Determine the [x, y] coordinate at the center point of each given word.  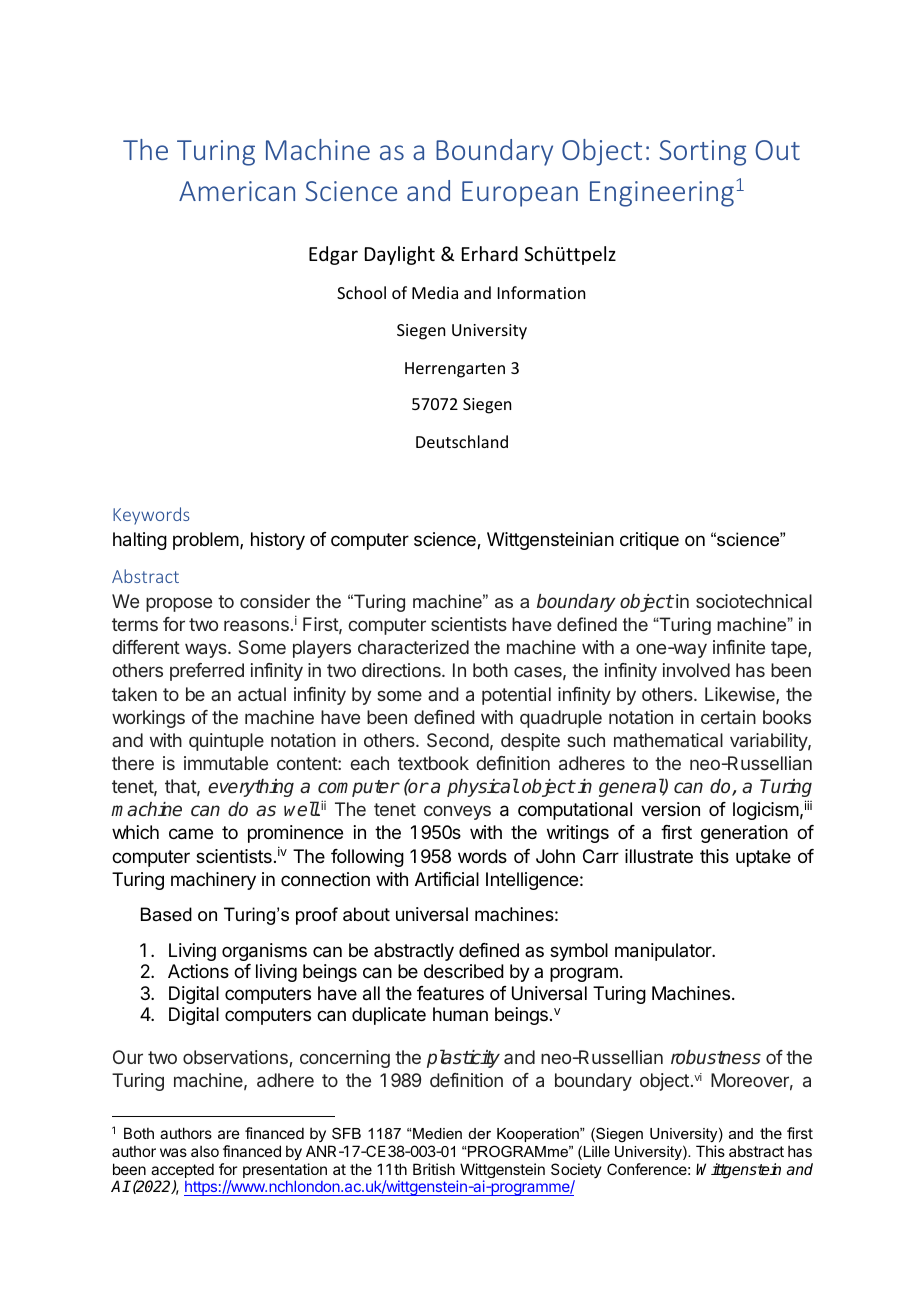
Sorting [702, 153]
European [520, 194]
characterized [413, 647]
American [237, 191]
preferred [207, 672]
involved [696, 670]
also [205, 1151]
